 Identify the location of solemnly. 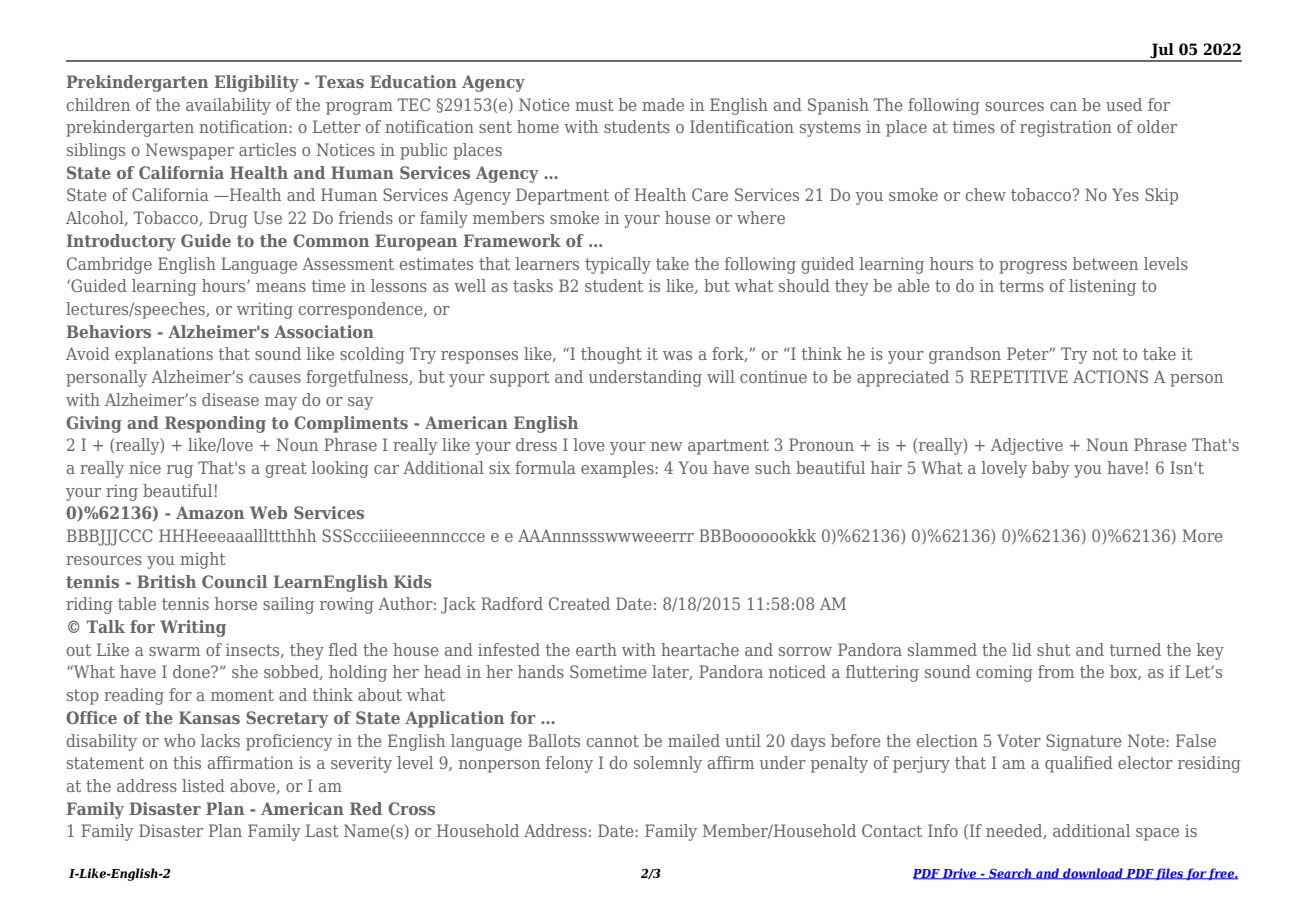
(668, 764).
